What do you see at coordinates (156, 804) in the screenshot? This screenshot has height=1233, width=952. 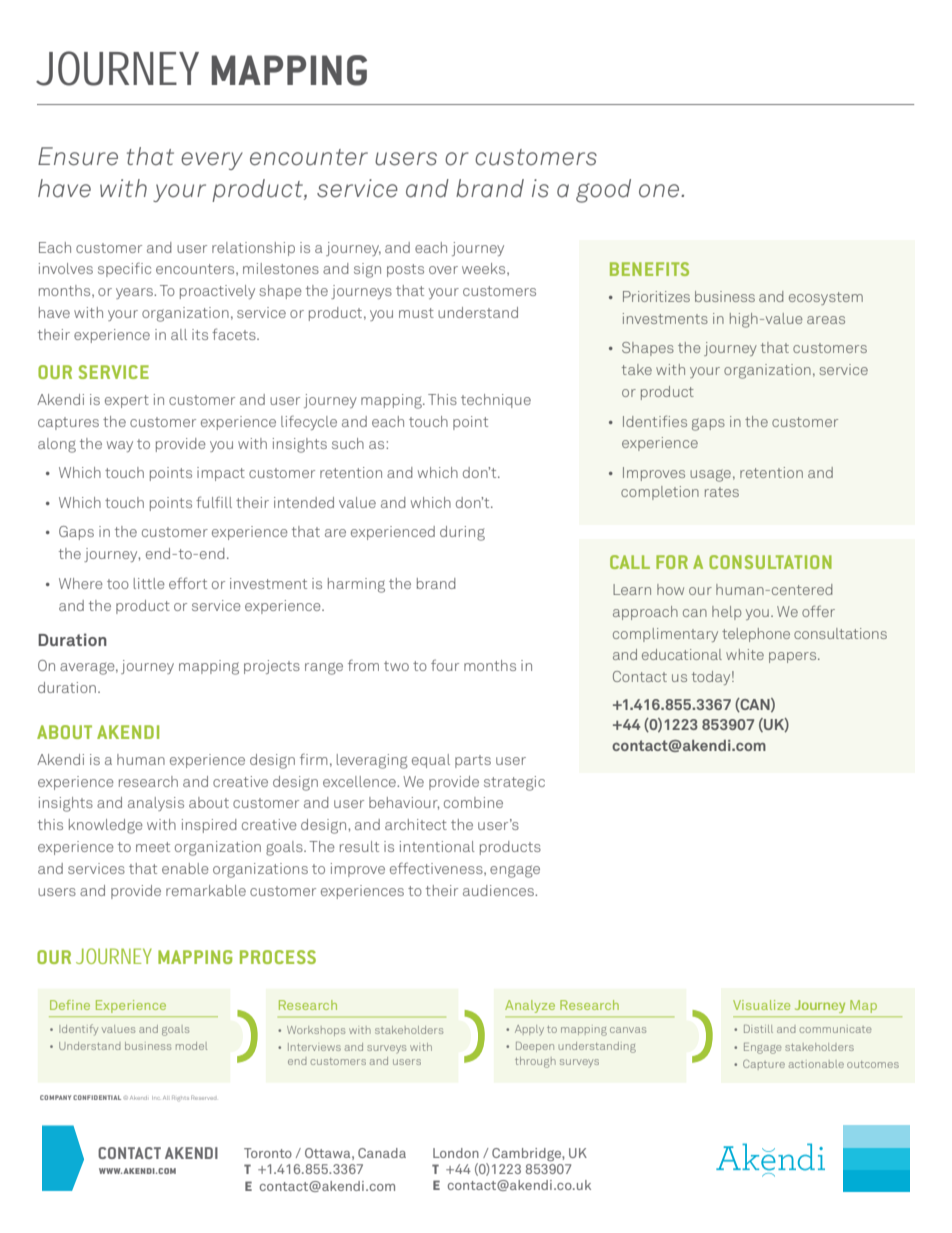 I see `analysis` at bounding box center [156, 804].
